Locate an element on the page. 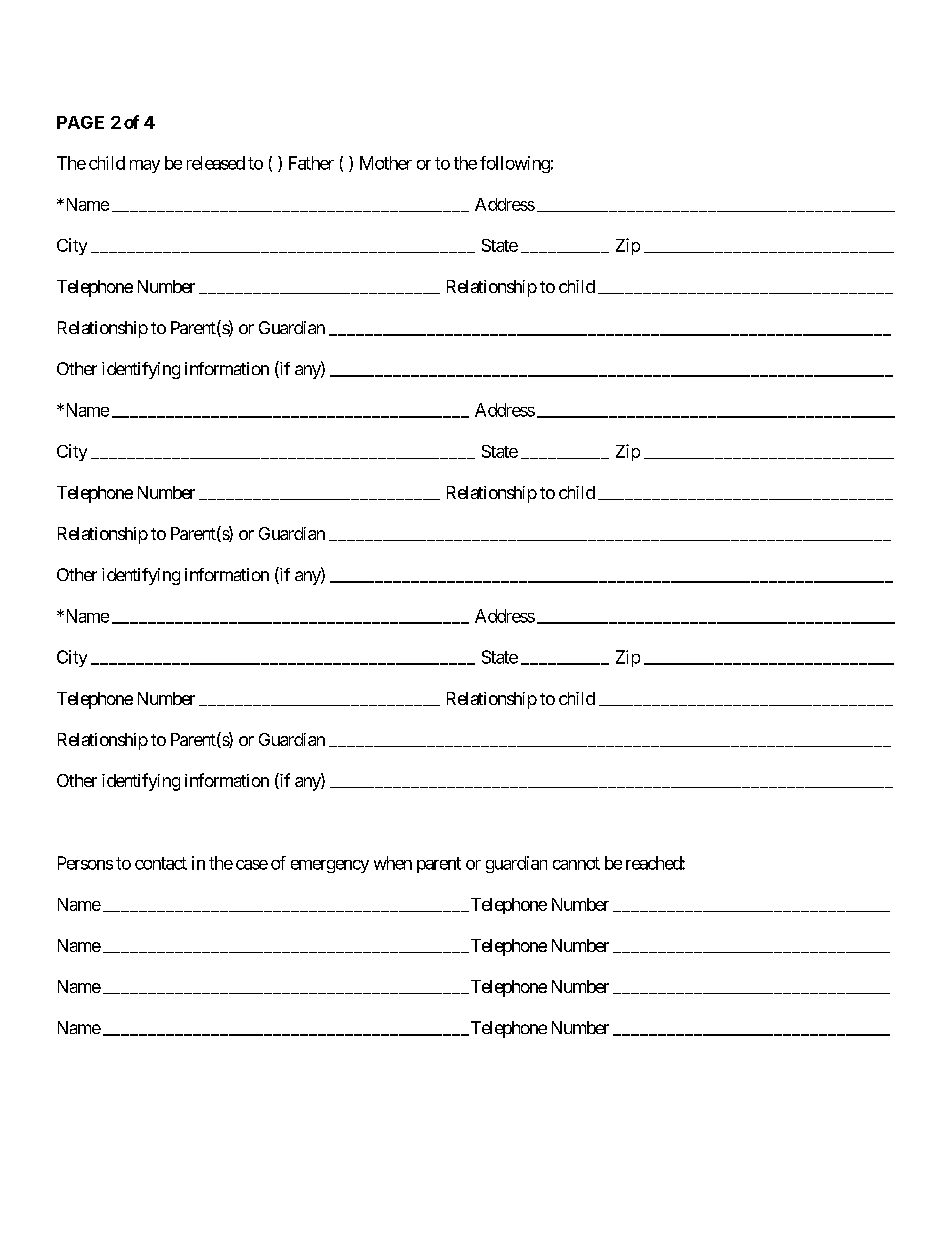 This image has width=952, height=1233. may is located at coordinates (145, 166).
